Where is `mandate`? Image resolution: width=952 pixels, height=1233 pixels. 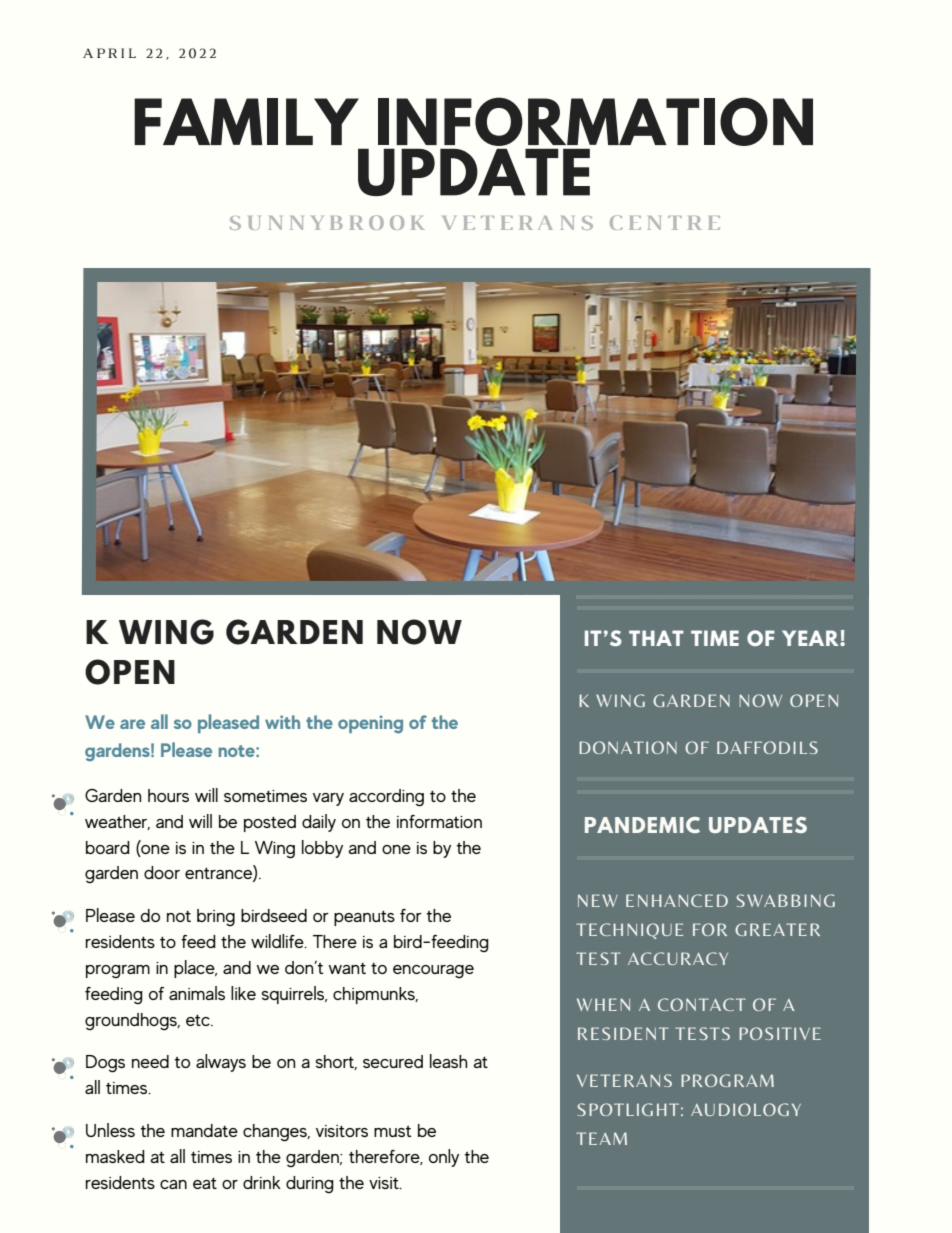
mandate is located at coordinates (204, 1130).
